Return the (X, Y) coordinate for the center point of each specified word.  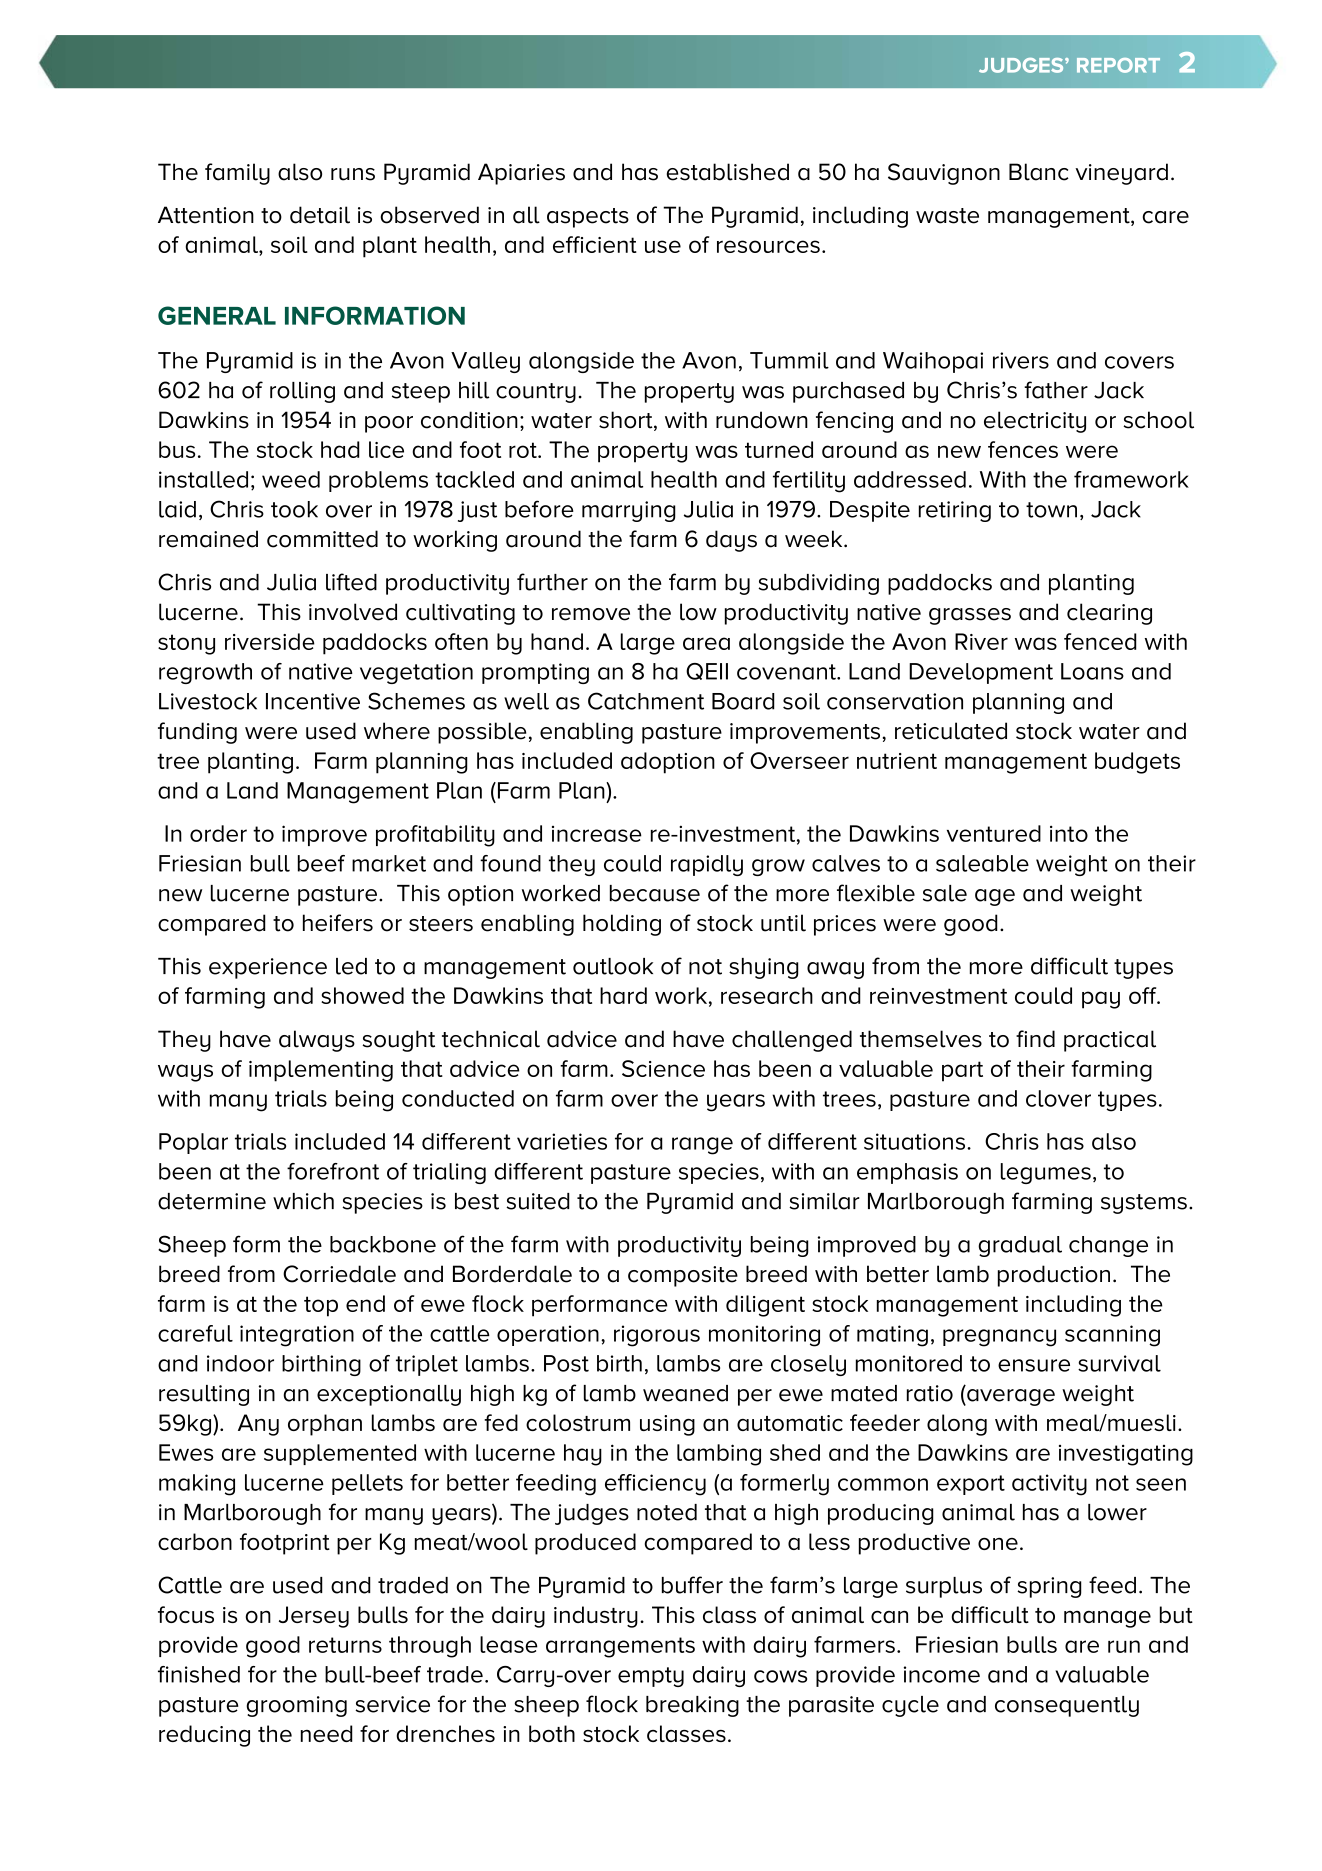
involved (353, 612)
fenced (1100, 641)
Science (663, 1068)
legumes (1046, 1173)
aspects (588, 218)
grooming (296, 1706)
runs (353, 174)
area (706, 643)
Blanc (1039, 172)
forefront (333, 1171)
